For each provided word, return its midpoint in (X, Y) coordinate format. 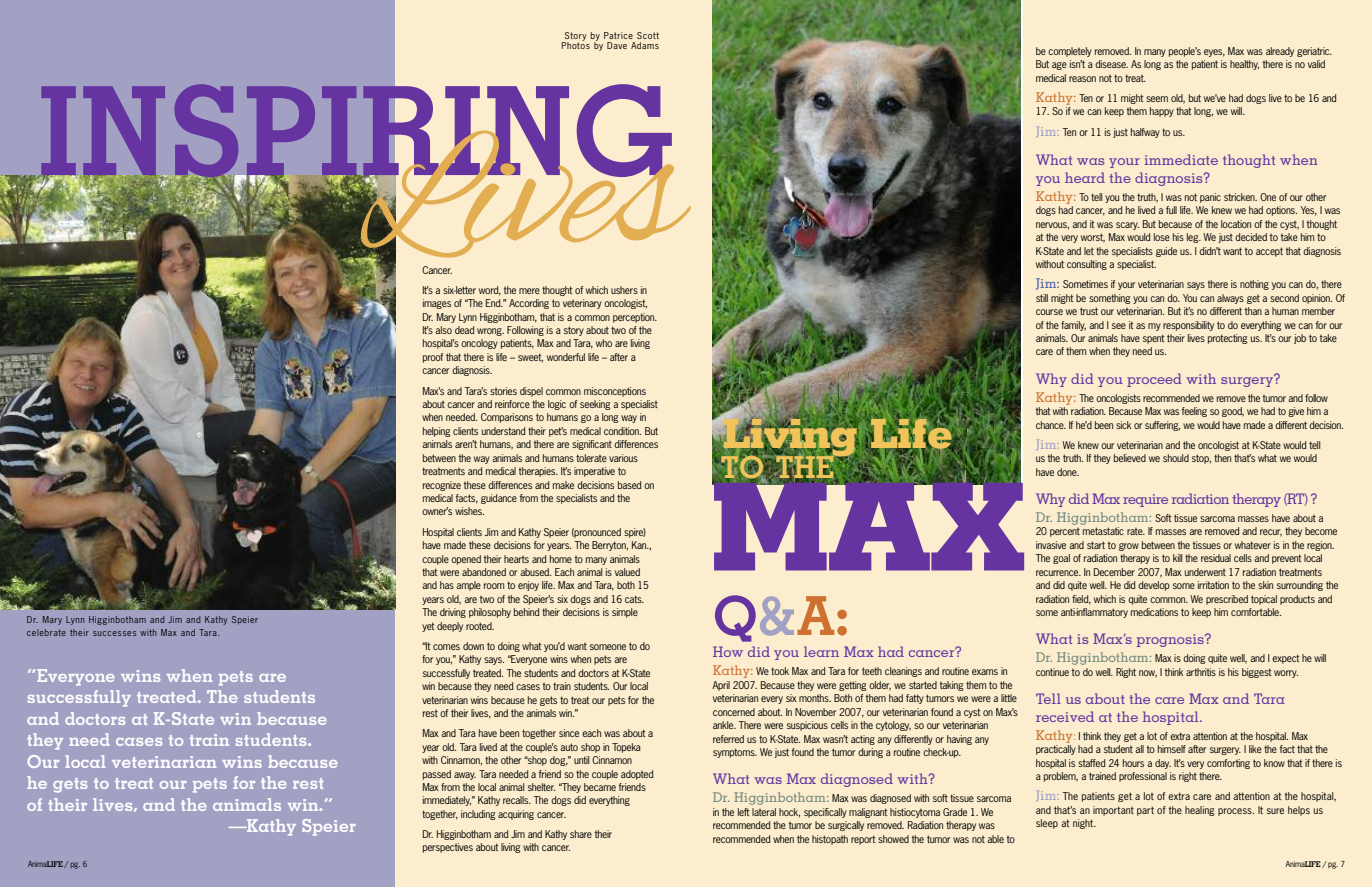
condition (622, 431)
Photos (575, 44)
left (744, 812)
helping (436, 432)
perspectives (448, 848)
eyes (1214, 53)
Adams (645, 45)
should (1176, 458)
